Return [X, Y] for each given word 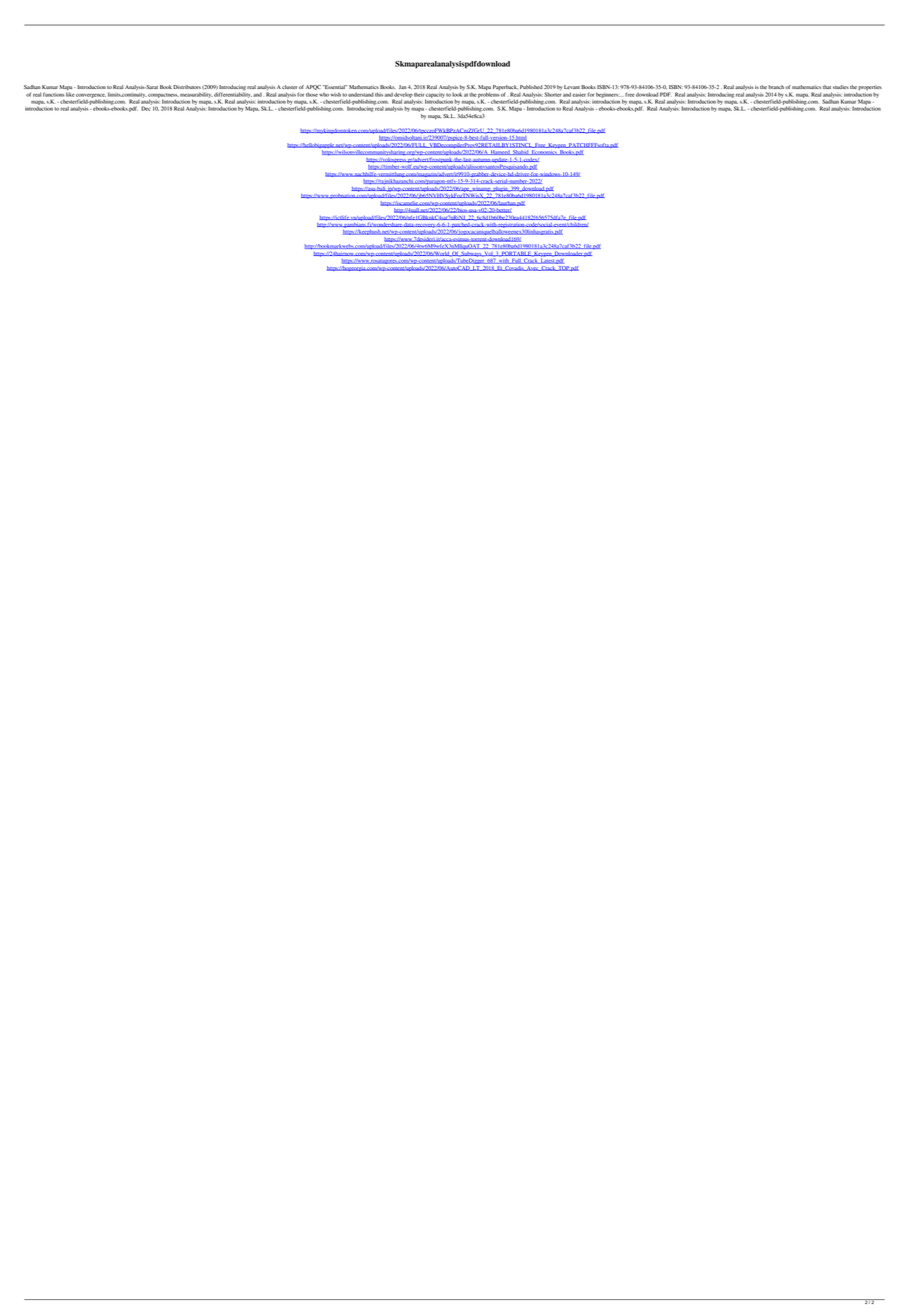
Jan [403, 87]
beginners [607, 95]
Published [531, 87]
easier [579, 95]
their [419, 95]
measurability [195, 95]
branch [777, 87]
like [70, 95]
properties [870, 88]
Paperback [505, 89]
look [457, 95]
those [312, 95]
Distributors [187, 87]
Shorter [553, 94]
